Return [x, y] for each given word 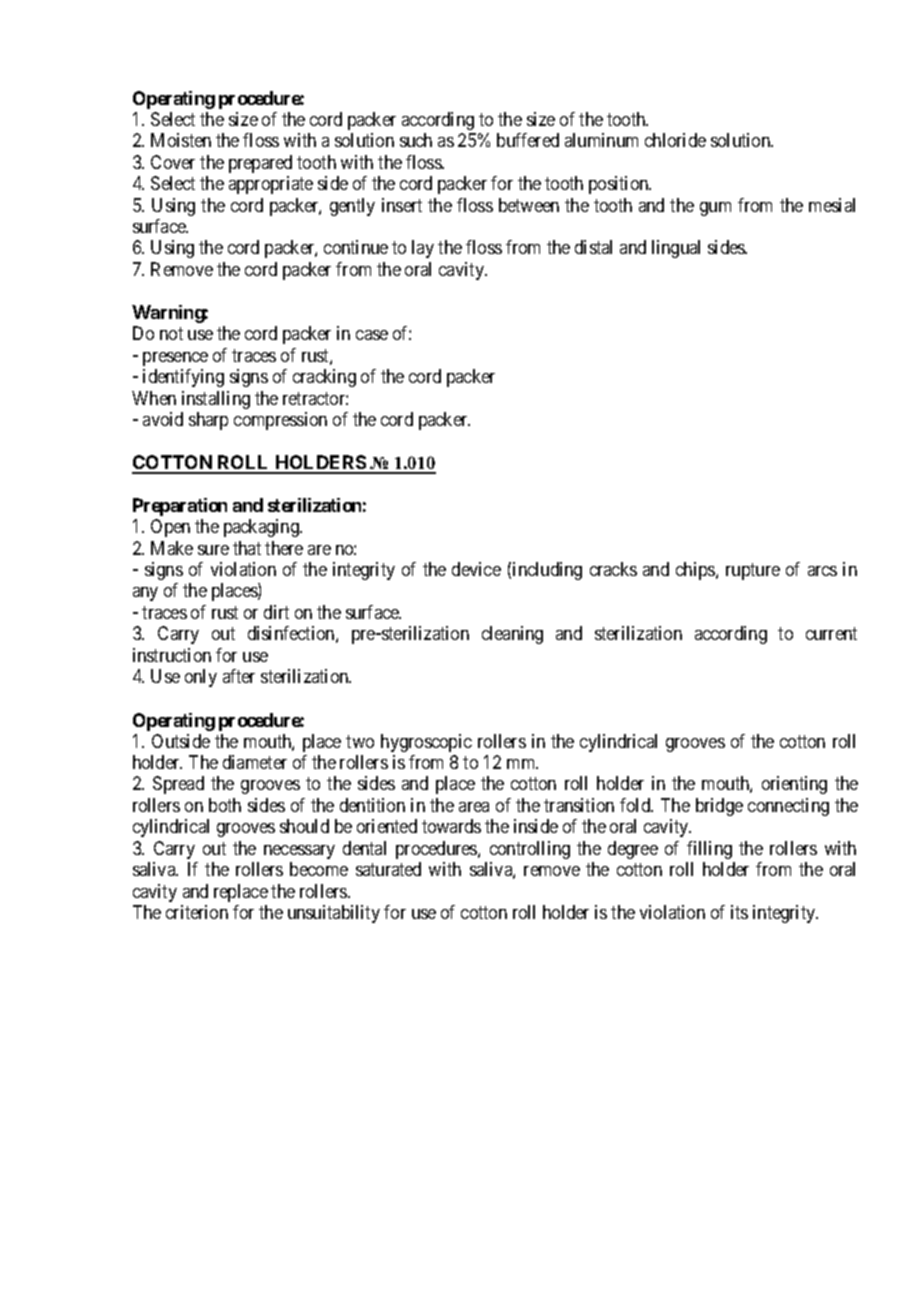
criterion [197, 912]
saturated [388, 869]
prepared [260, 164]
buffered [528, 140]
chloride [675, 140]
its [739, 912]
